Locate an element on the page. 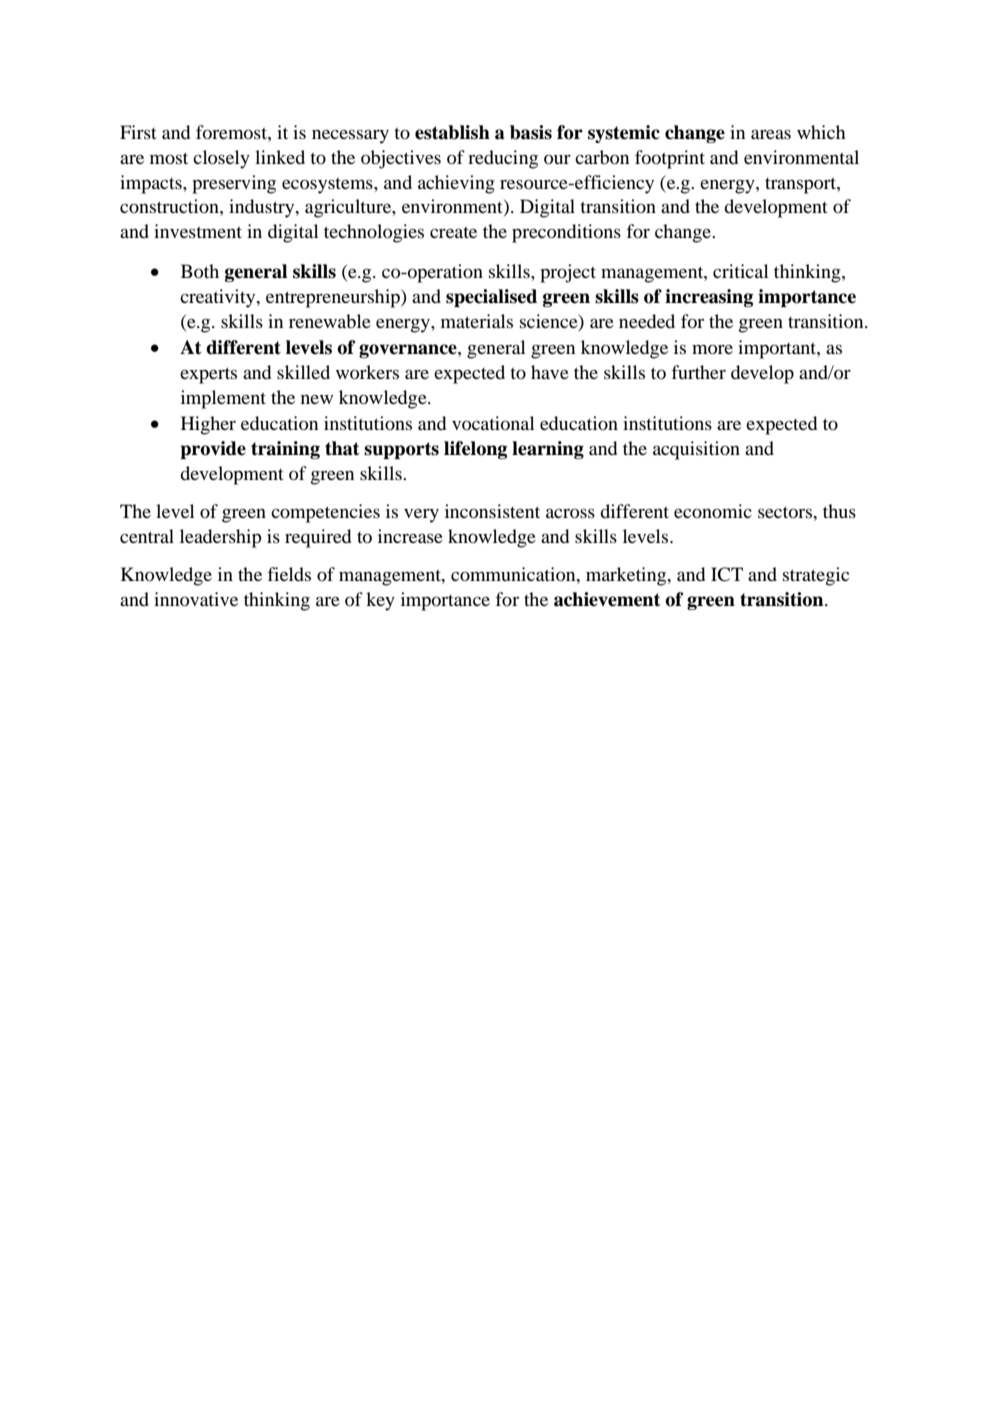 The width and height of the image is (994, 1406). innovative is located at coordinates (196, 599).
